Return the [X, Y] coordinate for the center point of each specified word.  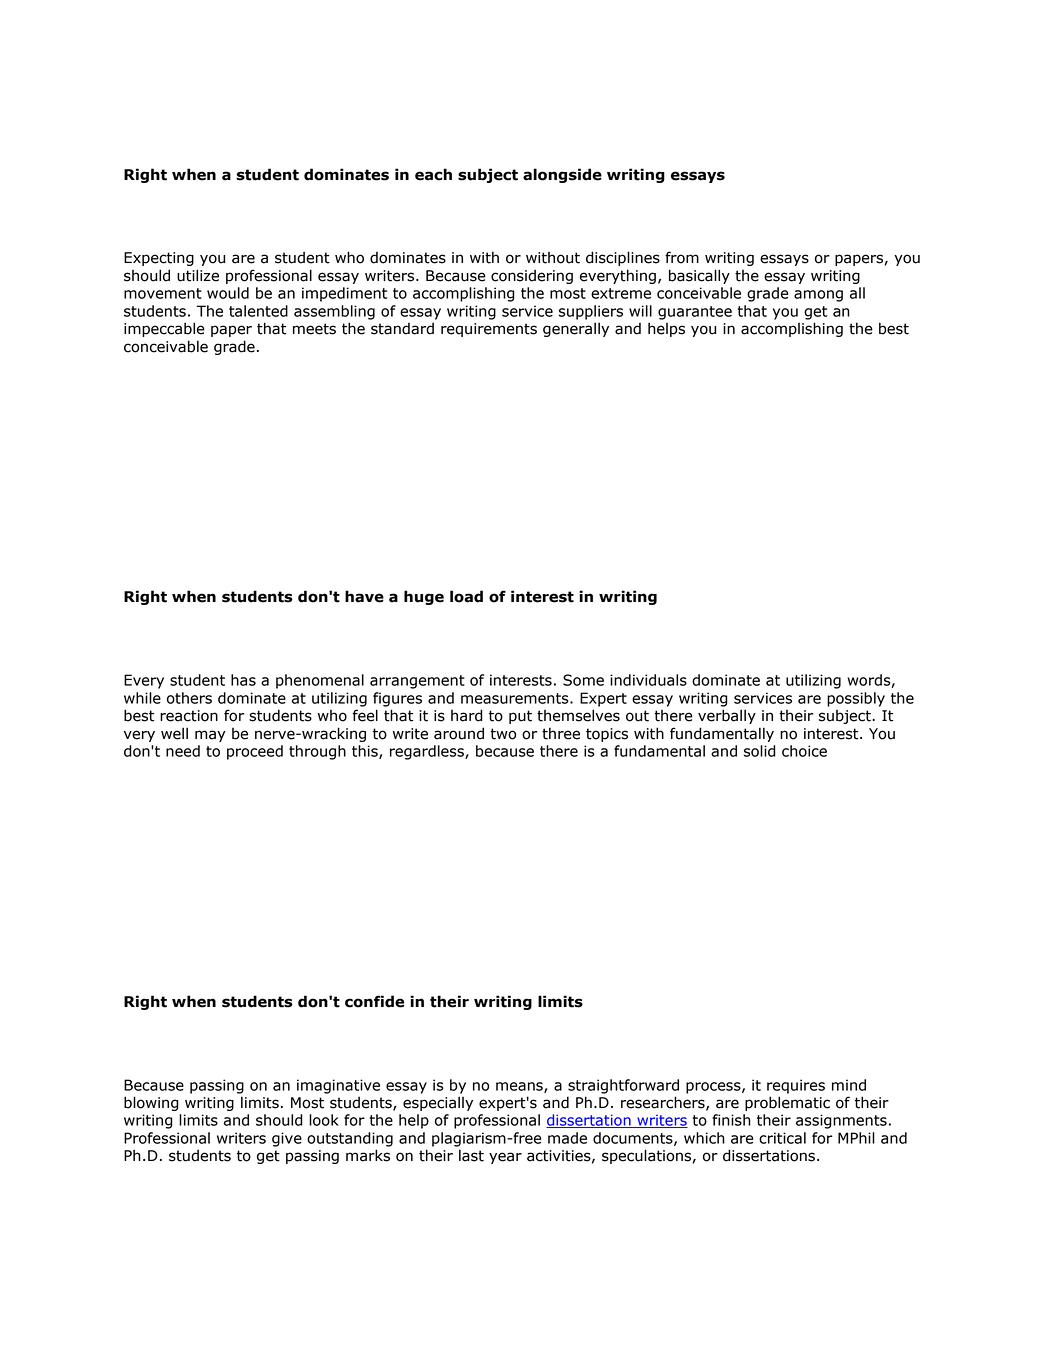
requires [796, 1086]
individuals [648, 680]
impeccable [164, 329]
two [503, 734]
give [287, 1139]
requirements [489, 330]
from [682, 257]
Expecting [159, 259]
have [364, 596]
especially [438, 1103]
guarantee [695, 313]
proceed [255, 752]
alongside [562, 175]
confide [374, 1001]
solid [760, 751]
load [466, 596]
